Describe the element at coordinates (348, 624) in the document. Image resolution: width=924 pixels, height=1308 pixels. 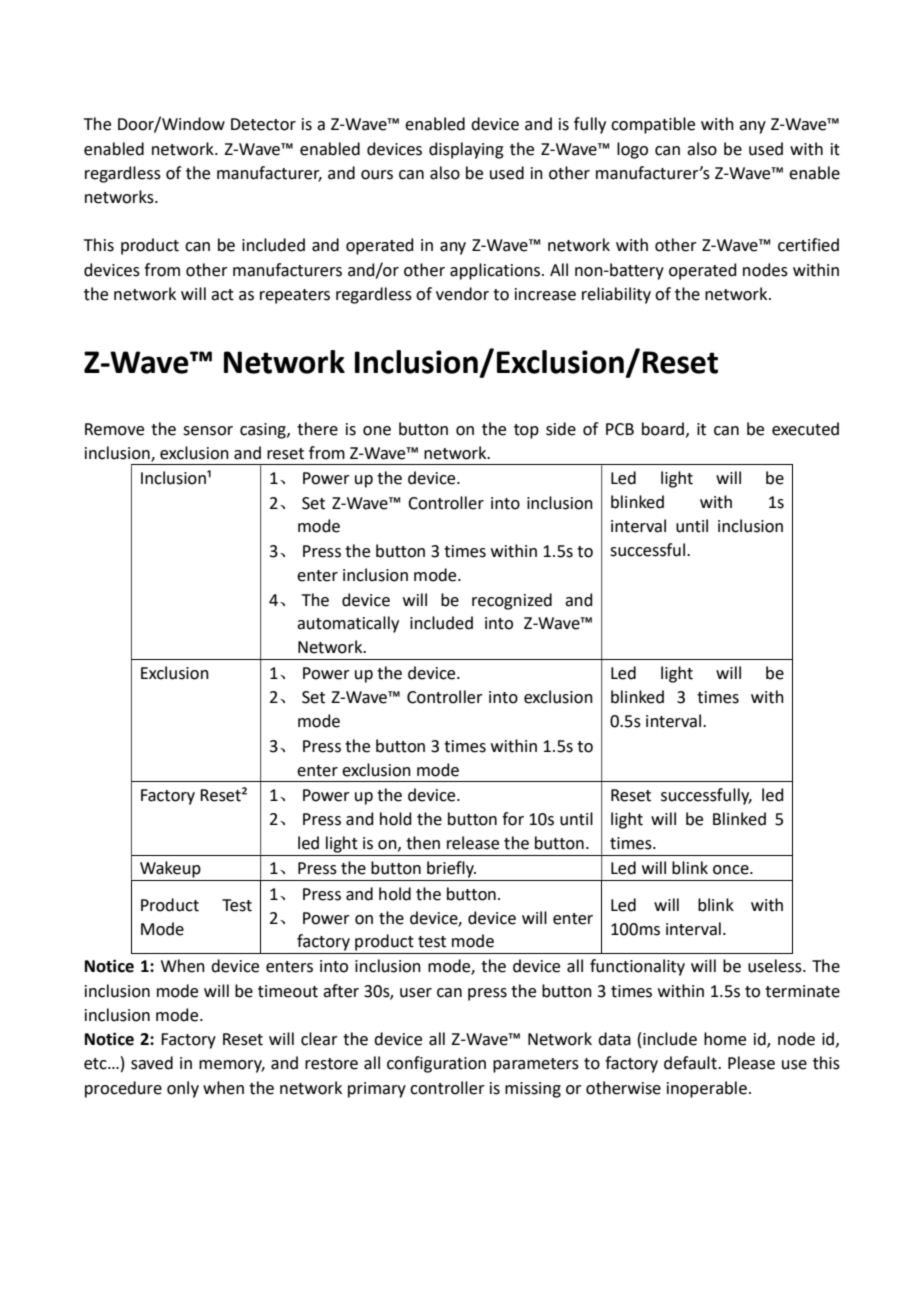
I see `automatically` at that location.
